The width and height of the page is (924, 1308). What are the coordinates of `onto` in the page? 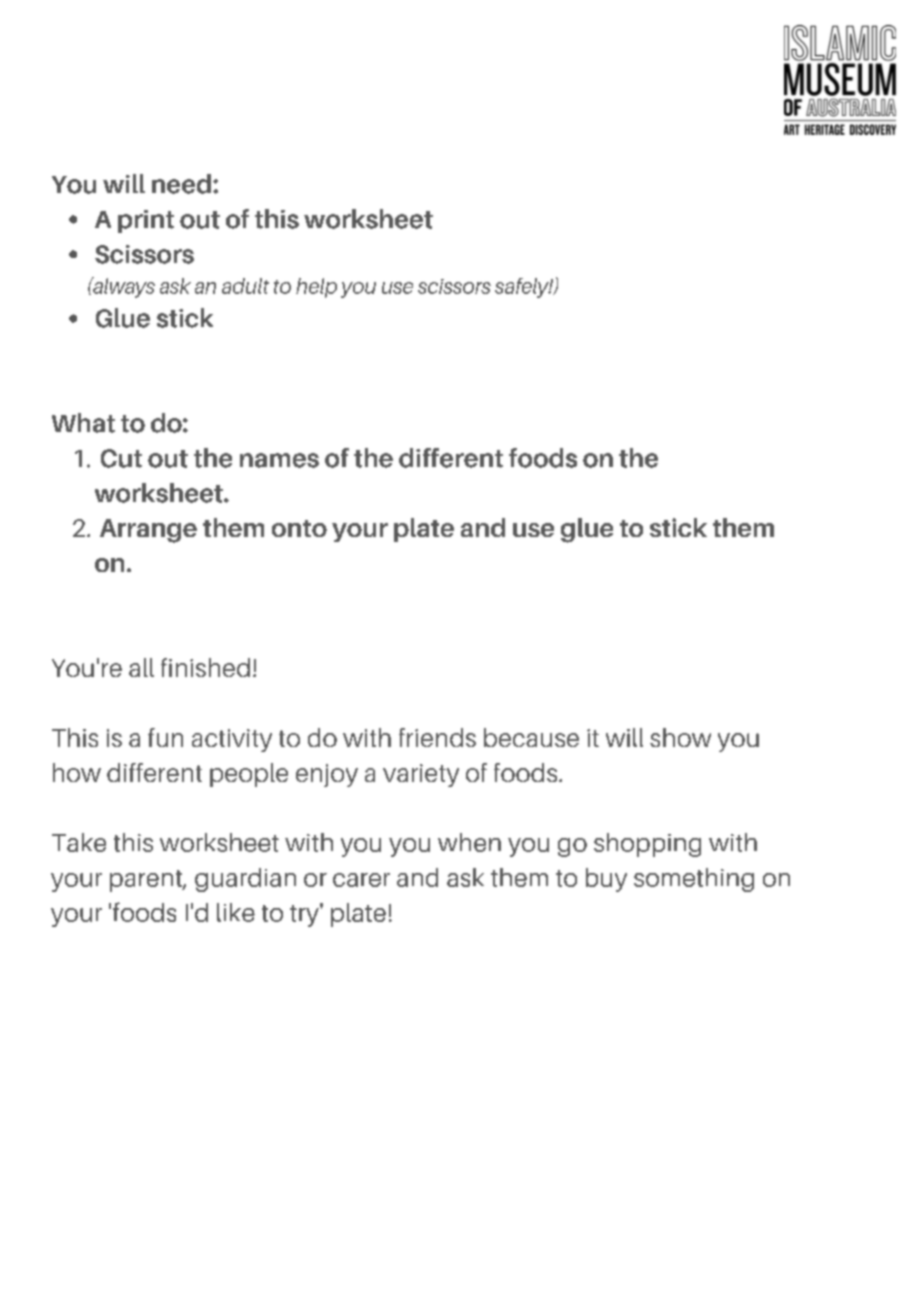 It's located at (299, 528).
